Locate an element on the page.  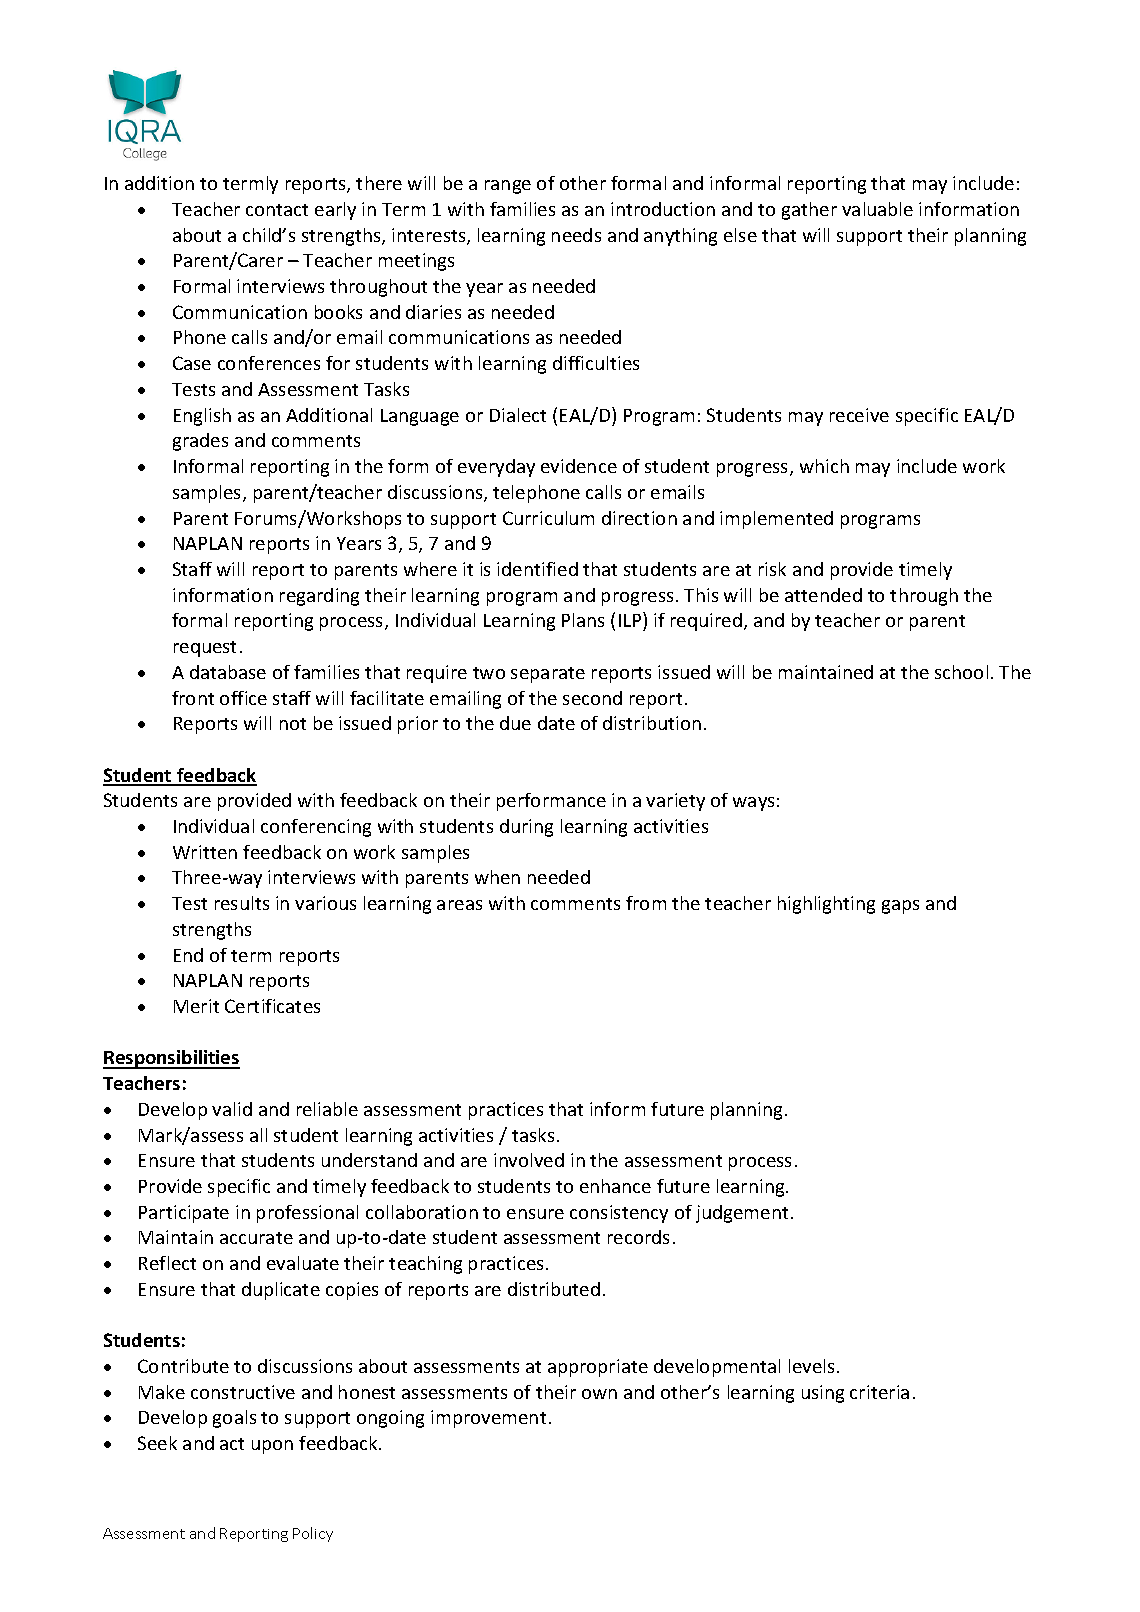
improvement is located at coordinates (488, 1419).
